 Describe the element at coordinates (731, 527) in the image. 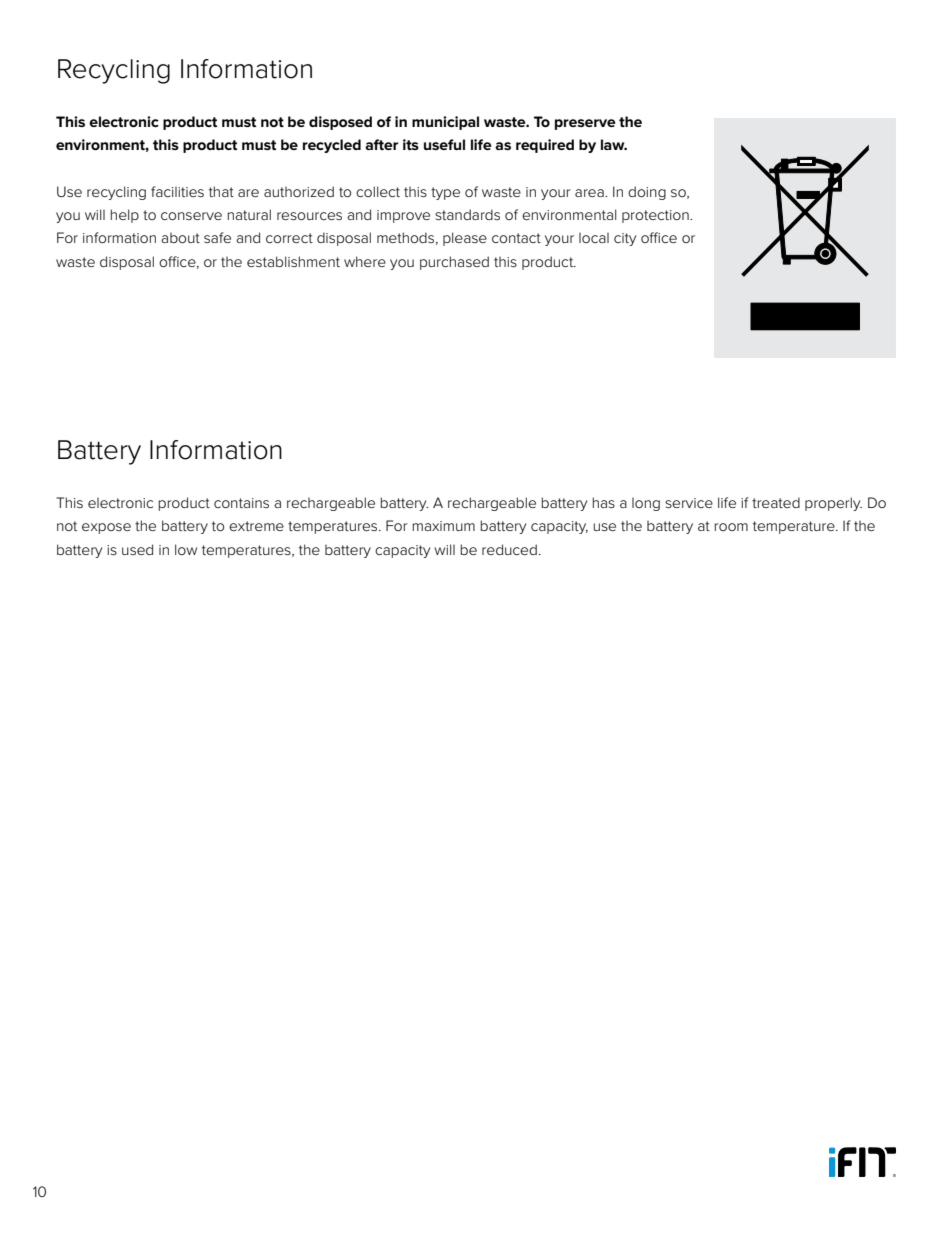

I see `room` at that location.
